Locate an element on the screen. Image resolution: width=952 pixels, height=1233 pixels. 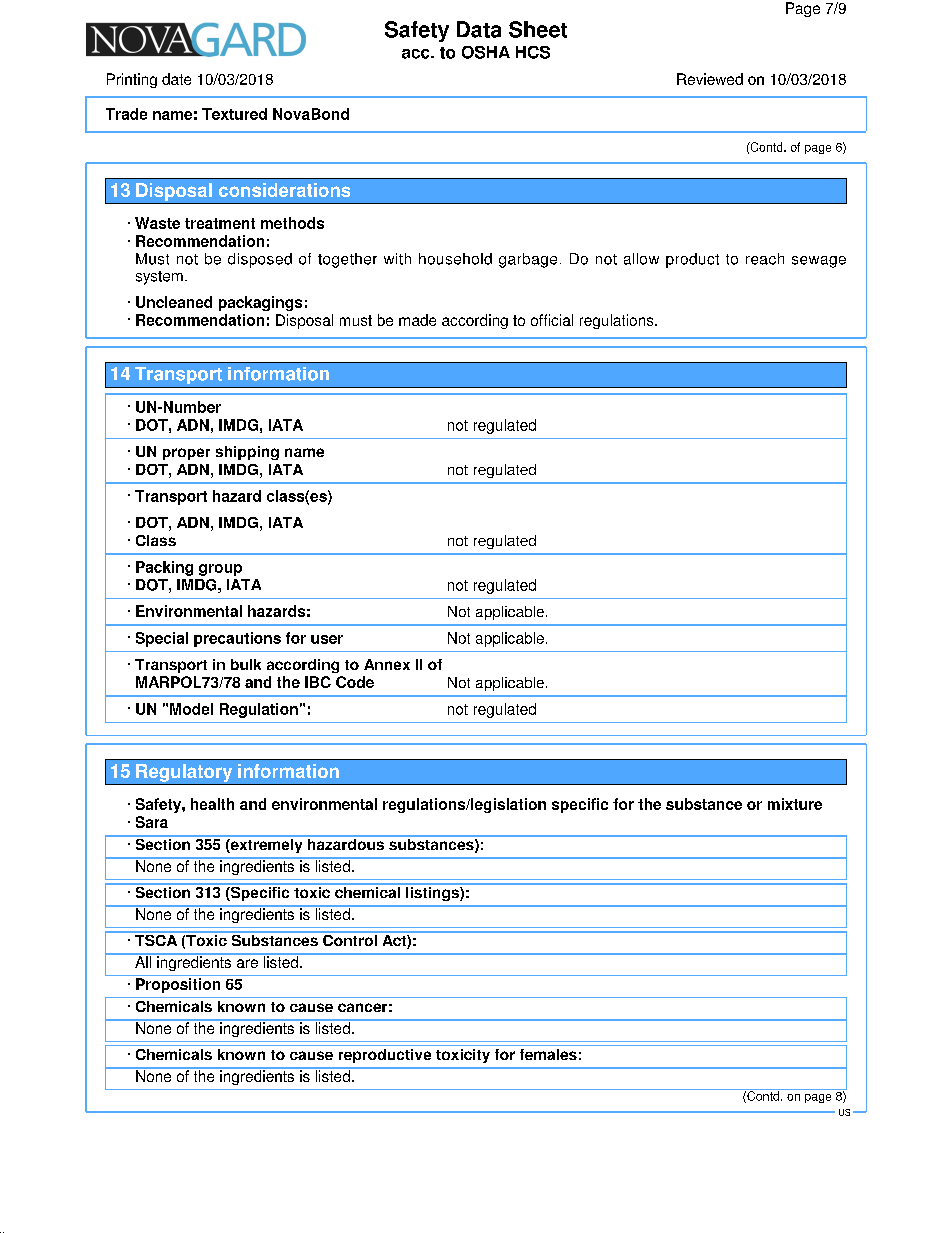
made is located at coordinates (417, 320).
